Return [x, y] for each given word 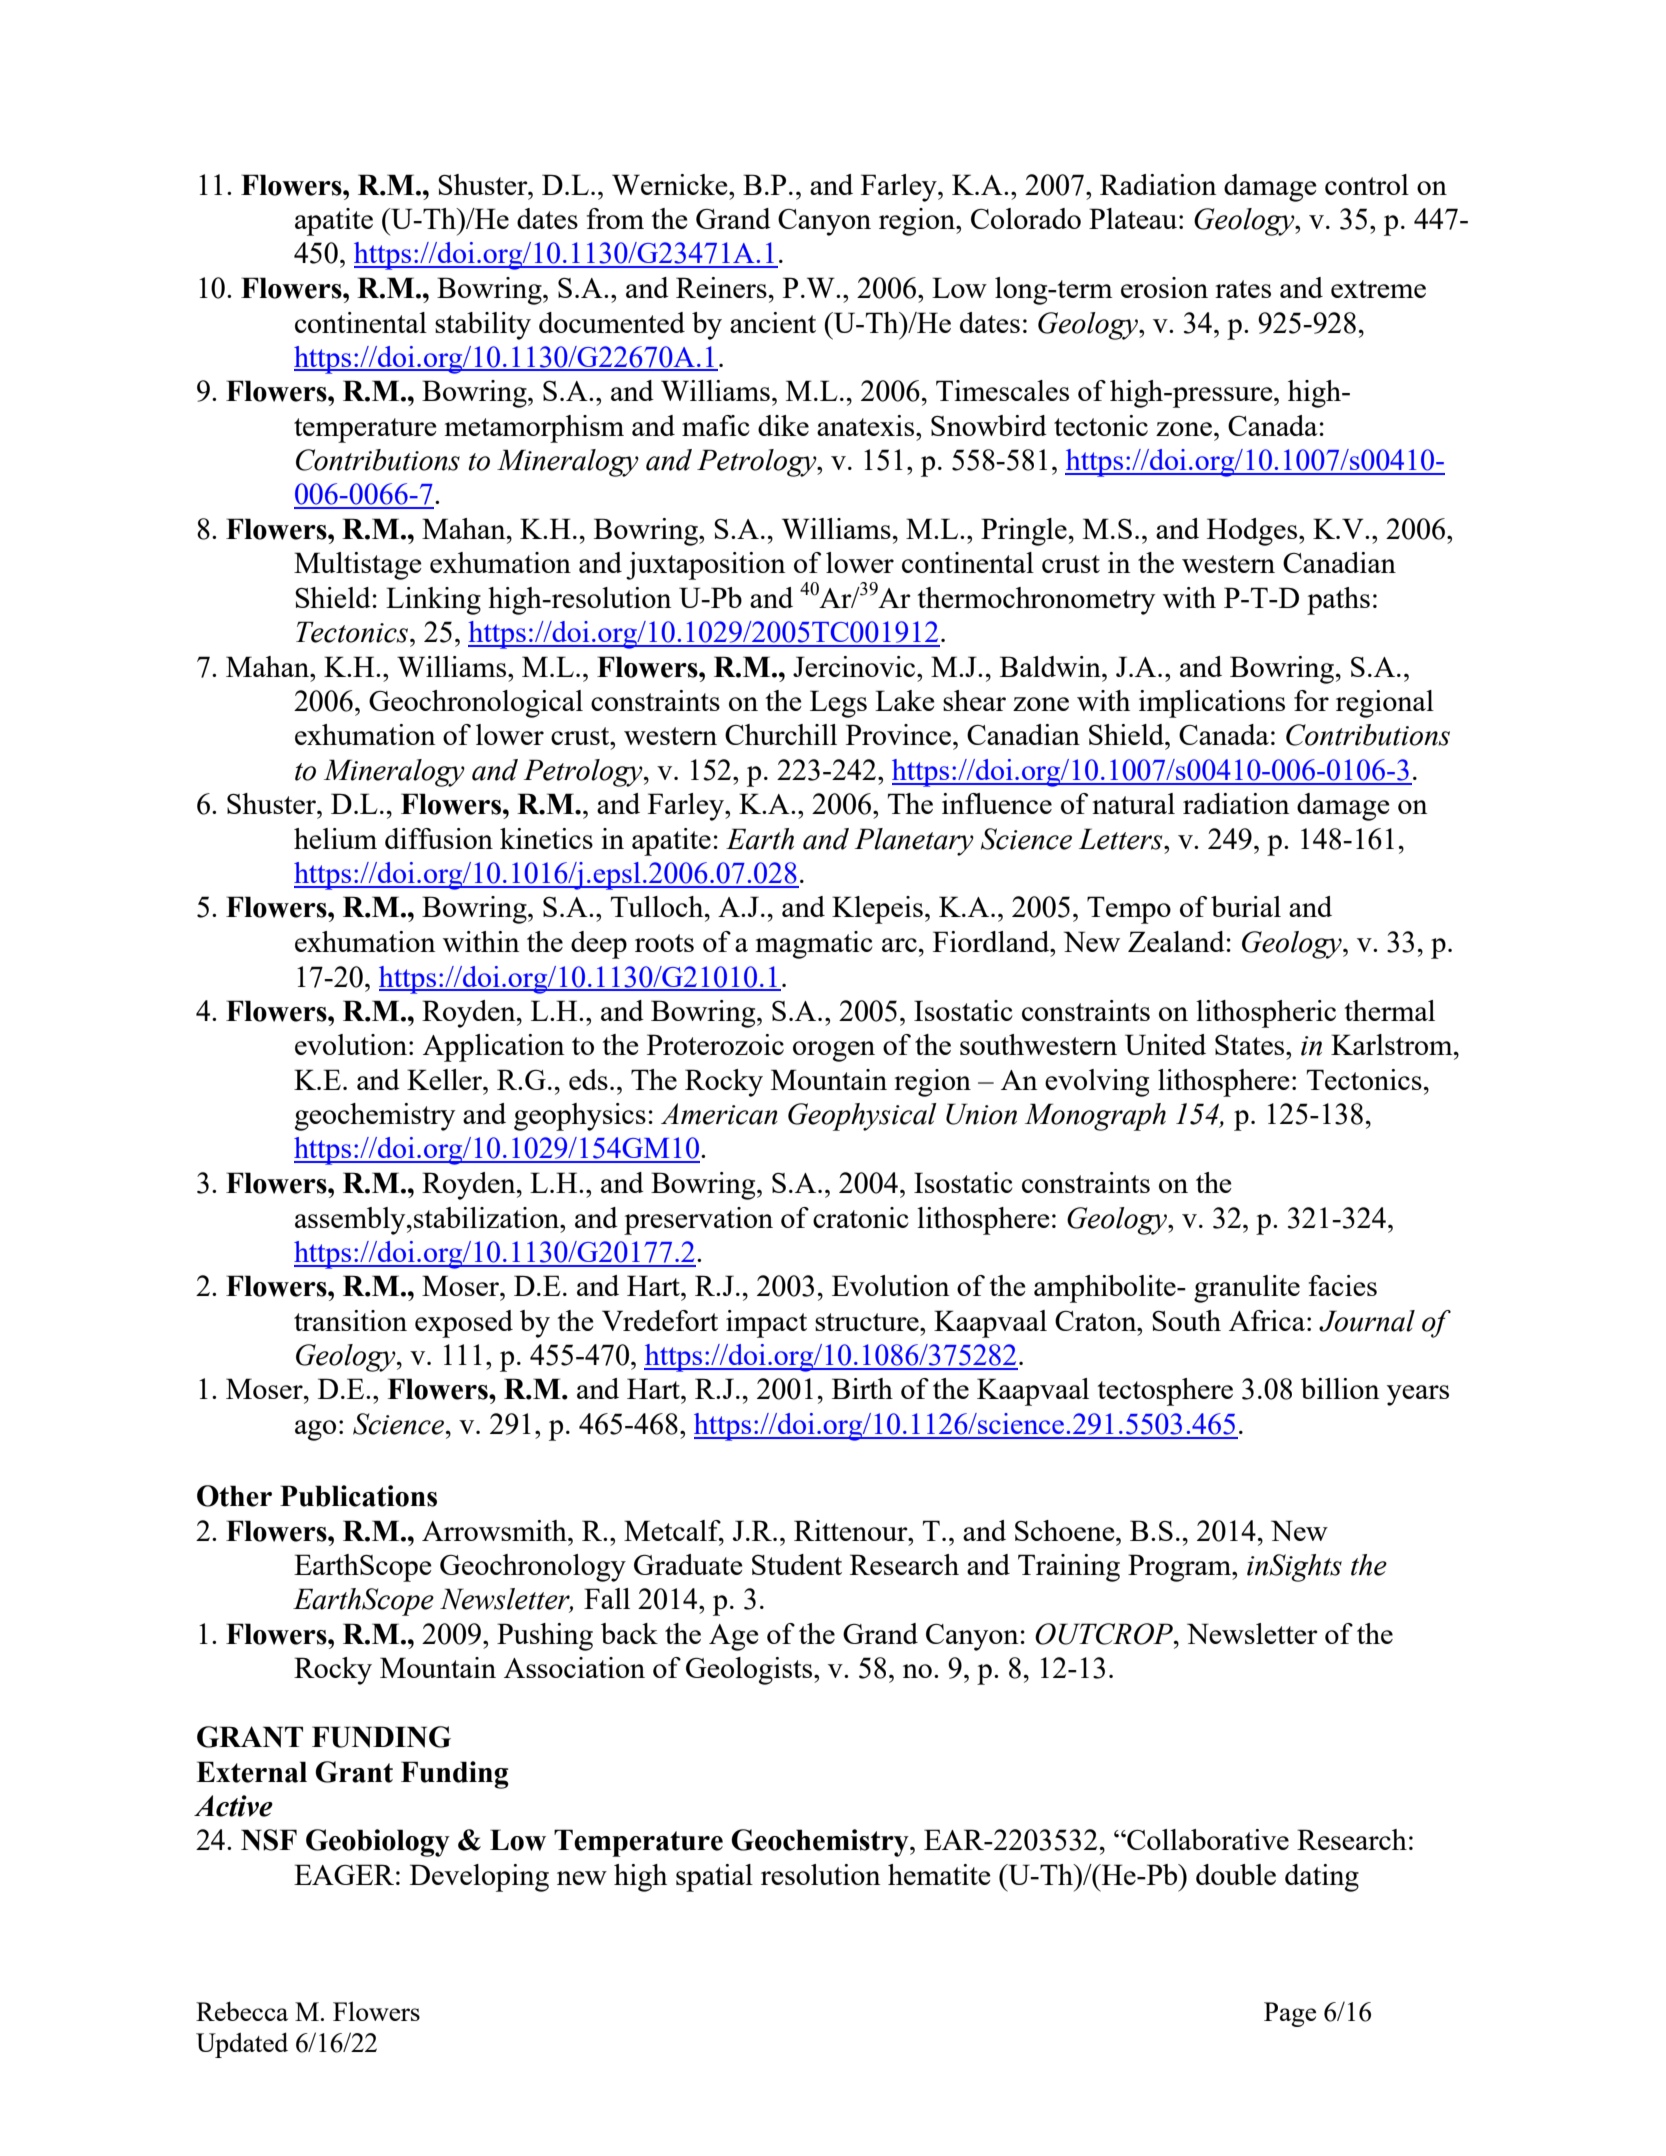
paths [1338, 601]
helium [335, 838]
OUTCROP [1105, 1634]
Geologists [750, 1671]
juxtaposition [705, 566]
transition [350, 1320]
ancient [773, 322]
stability [483, 326]
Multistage [358, 566]
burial [1246, 906]
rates [1243, 289]
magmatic [814, 945]
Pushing [545, 1637]
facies [1343, 1285]
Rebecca [242, 2011]
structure [868, 1322]
